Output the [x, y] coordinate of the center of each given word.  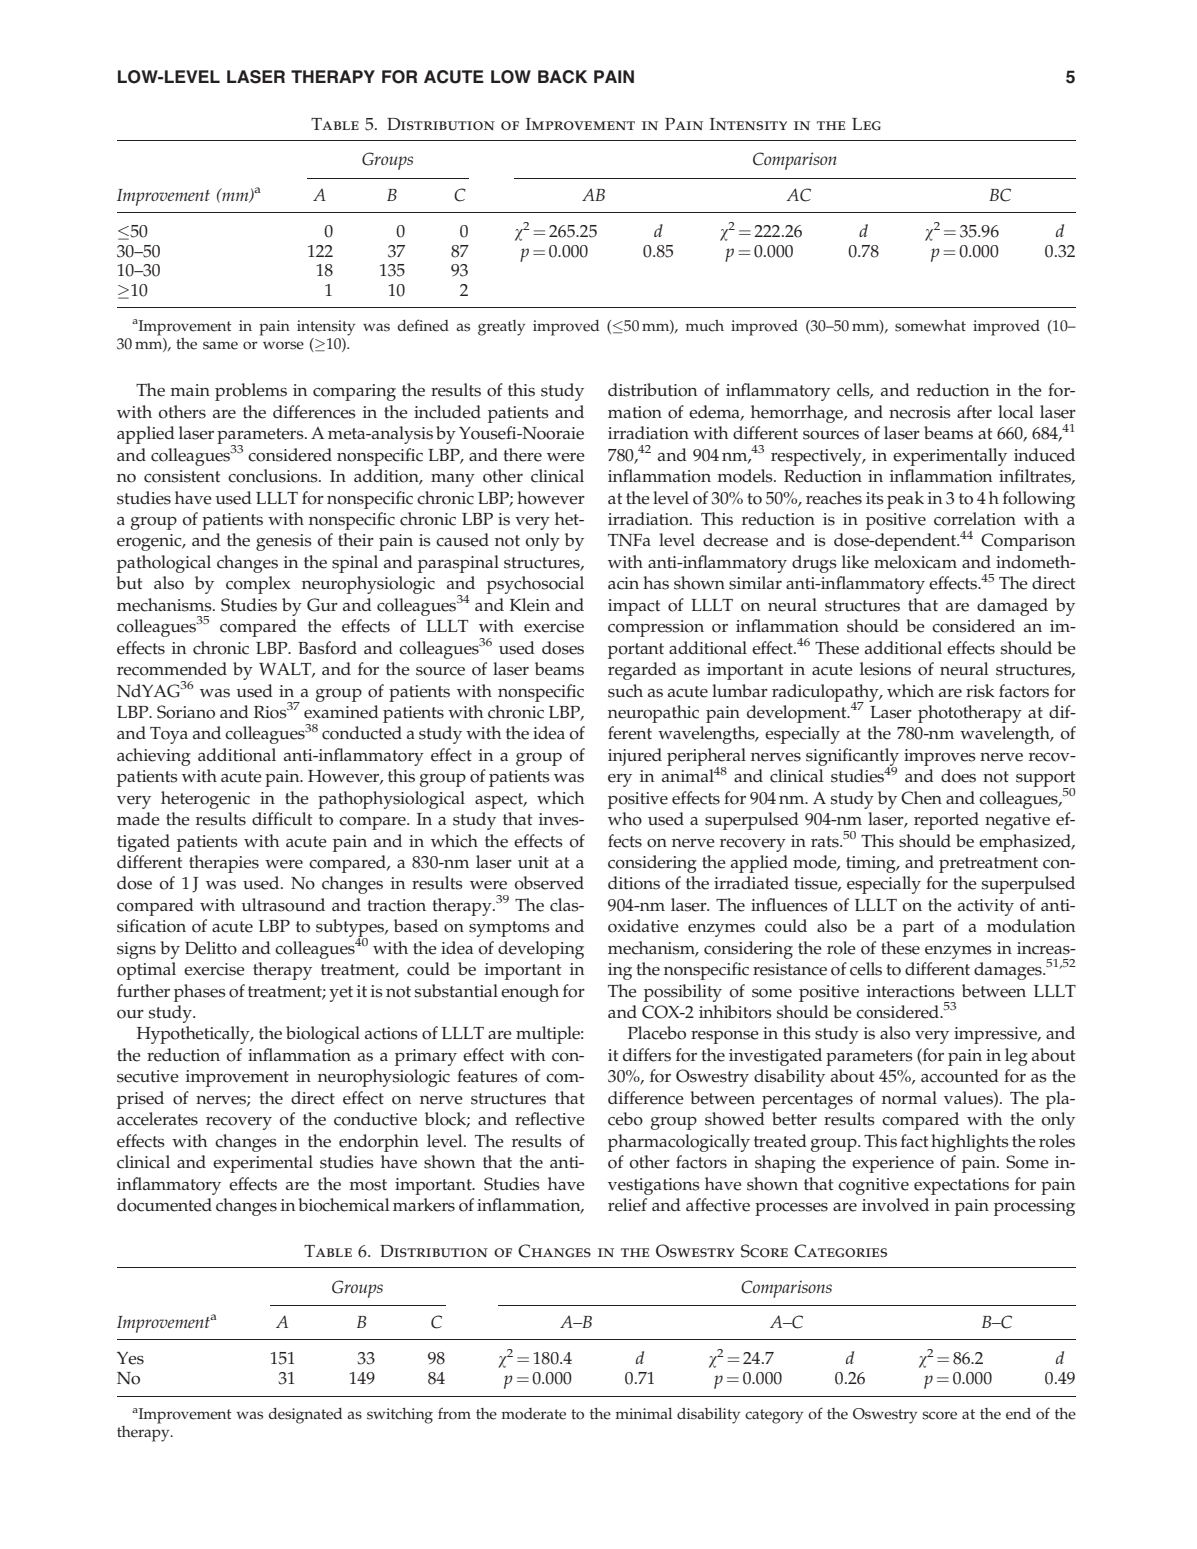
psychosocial [535, 585]
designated [305, 1416]
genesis [284, 542]
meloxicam [915, 562]
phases [200, 993]
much [704, 326]
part [918, 929]
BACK [562, 77]
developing [541, 950]
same [220, 345]
